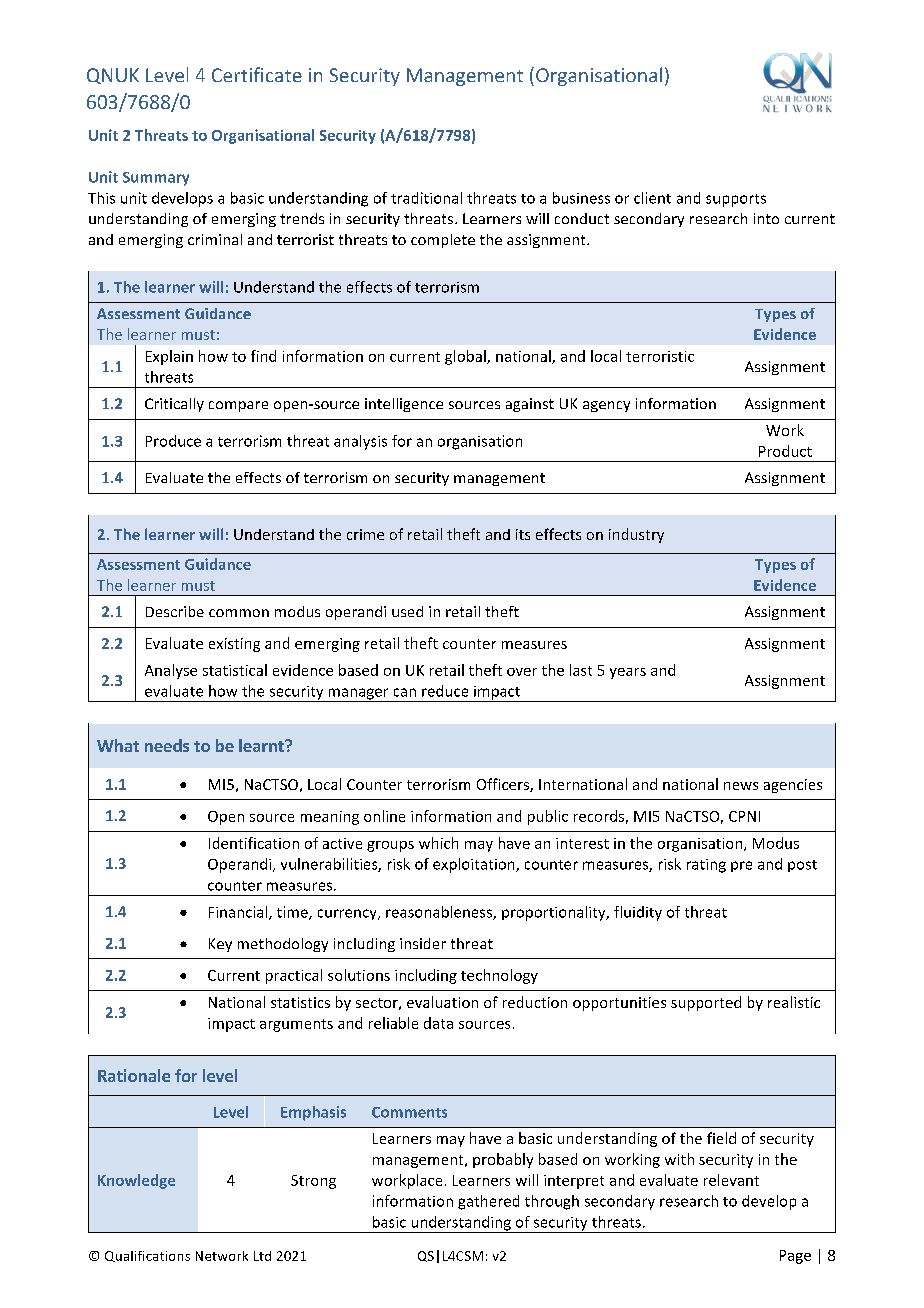  I want to click on supports, so click(736, 200).
